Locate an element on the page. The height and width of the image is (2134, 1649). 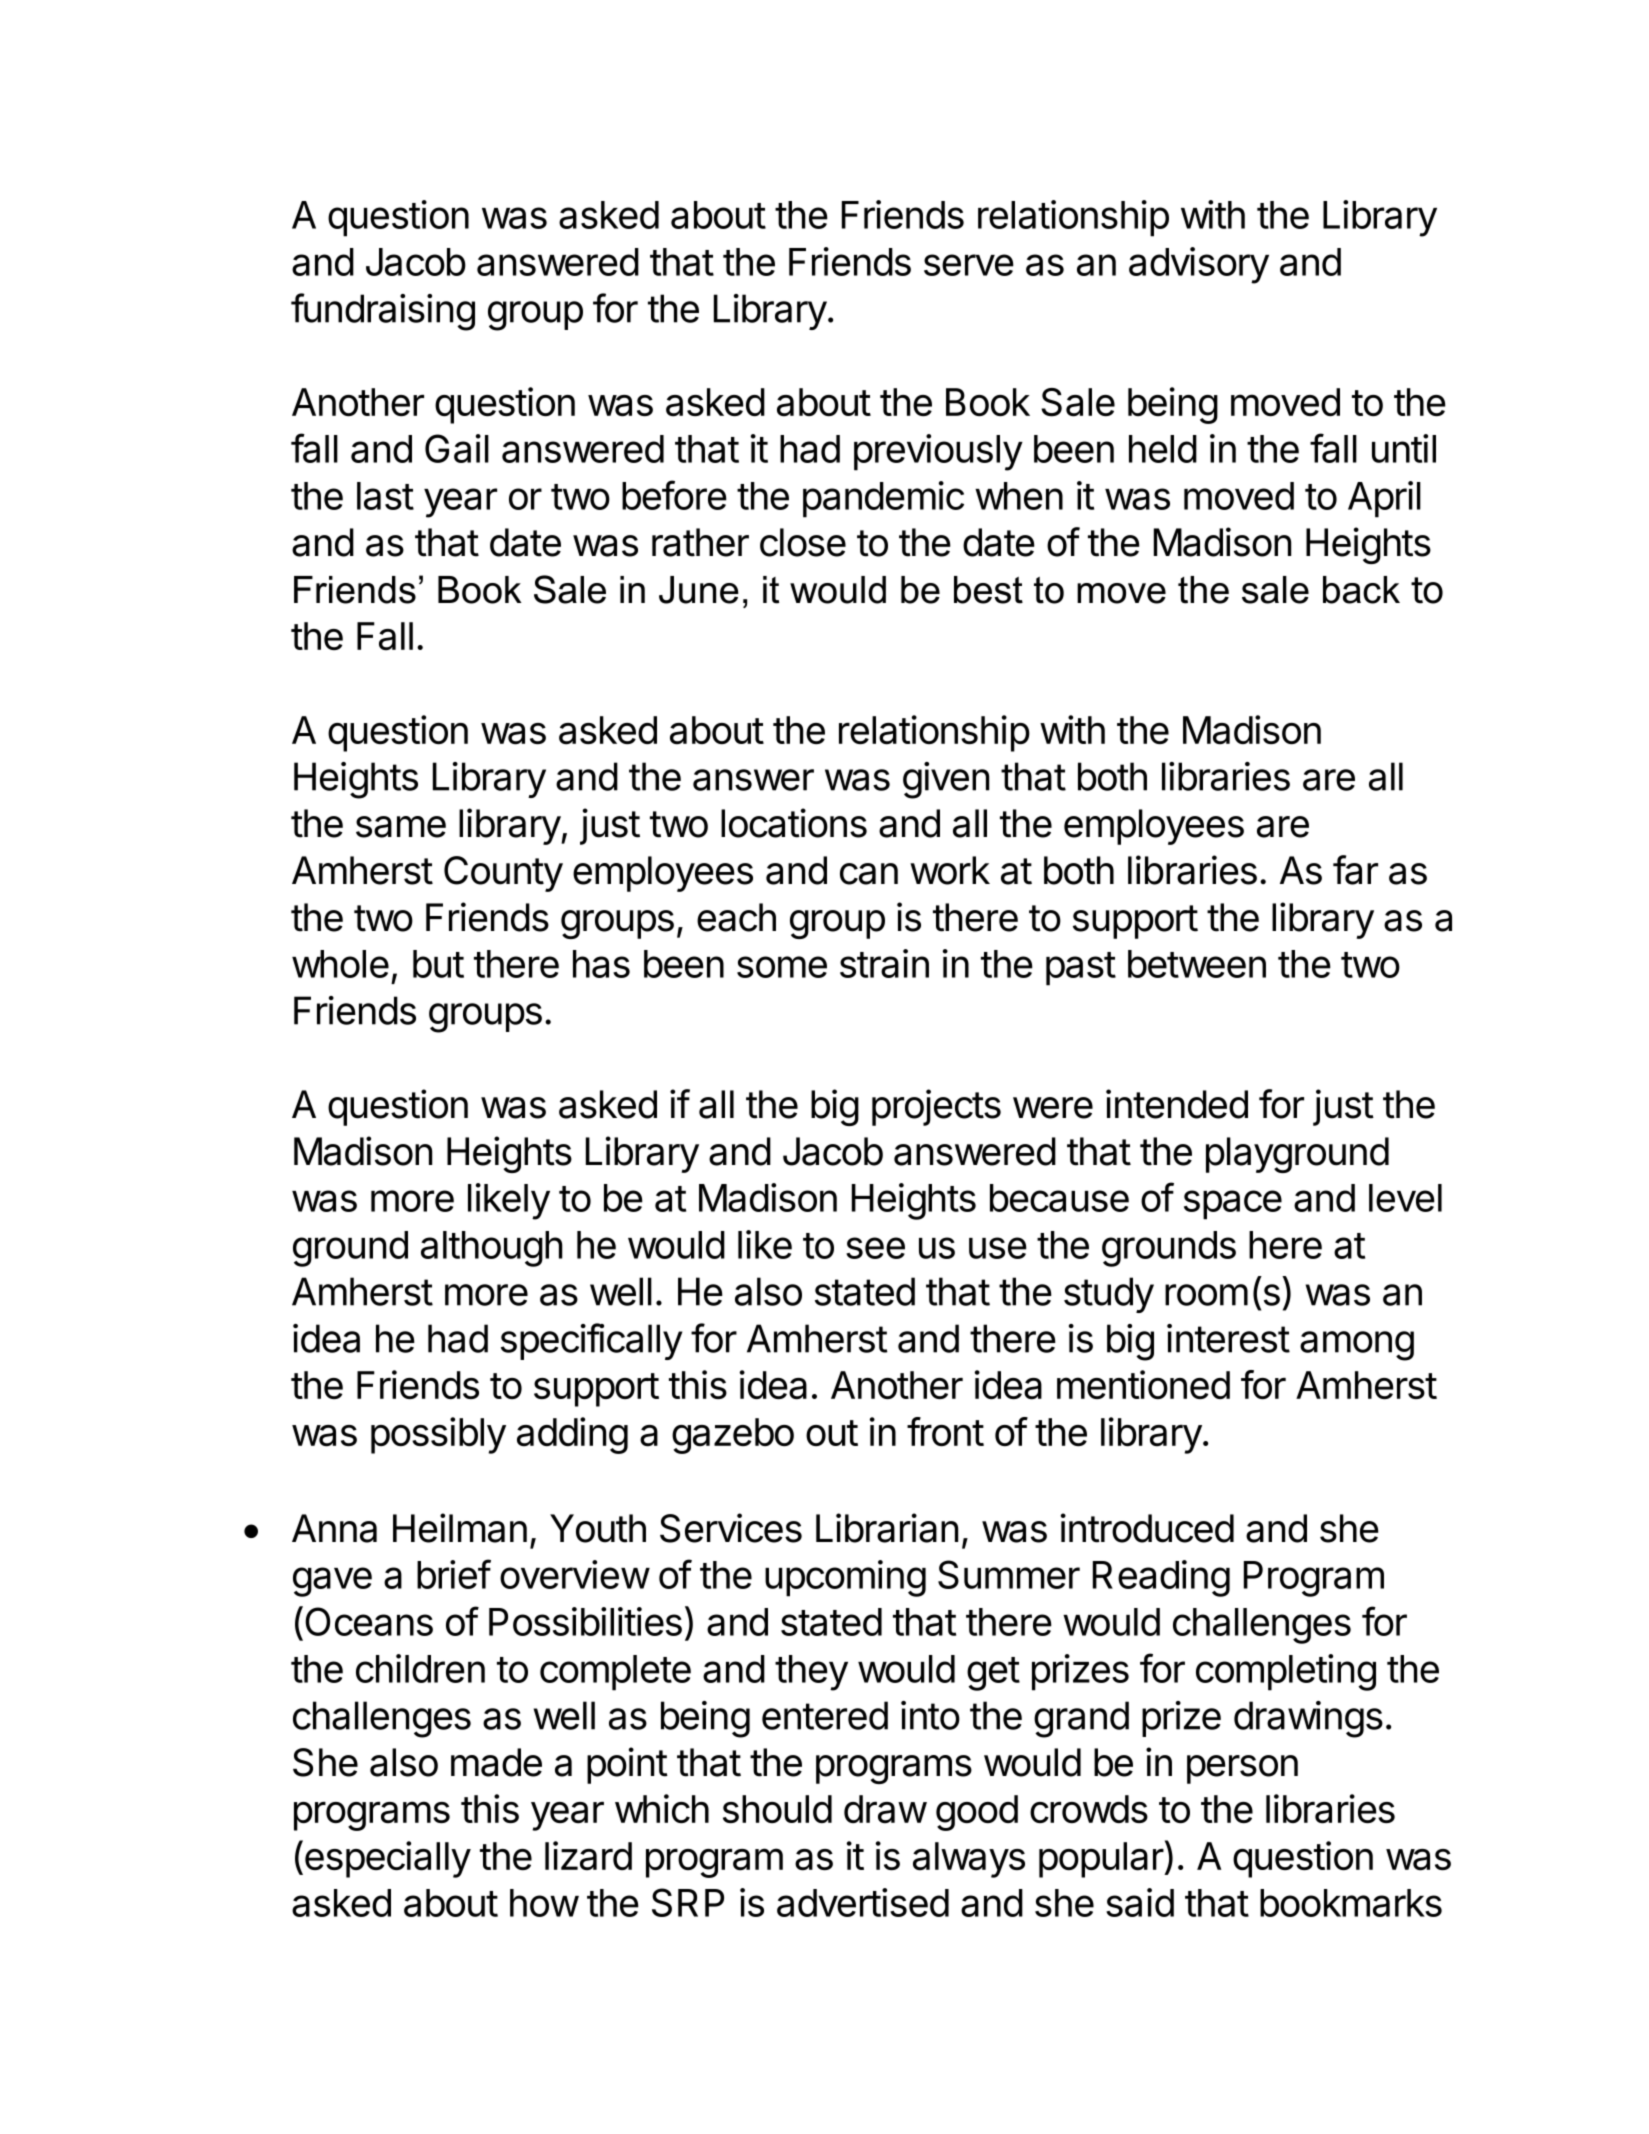
advisory is located at coordinates (1199, 265).
